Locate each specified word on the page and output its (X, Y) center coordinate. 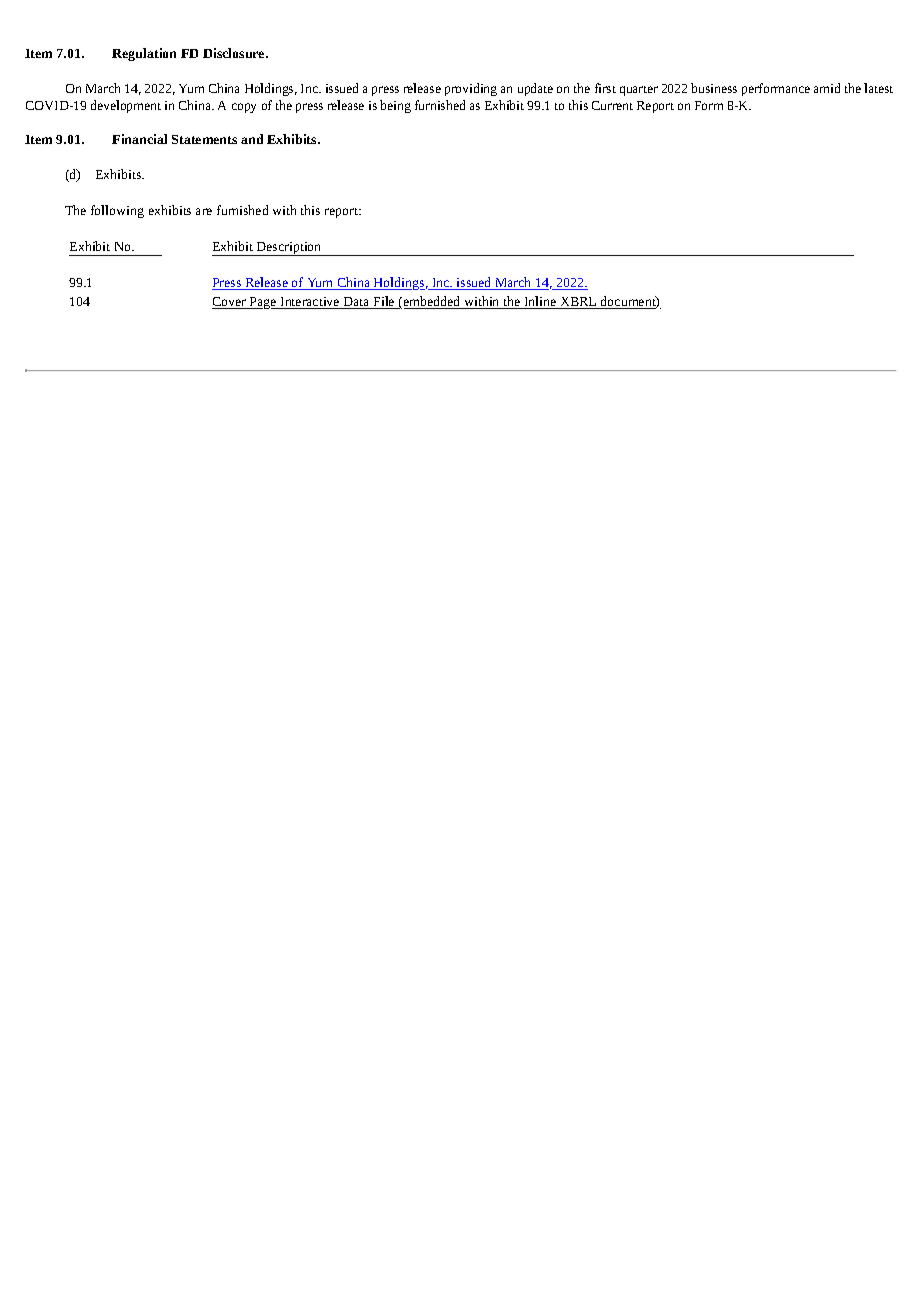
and (252, 139)
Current (612, 105)
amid (827, 88)
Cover (230, 303)
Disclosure (235, 53)
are (204, 211)
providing (471, 89)
